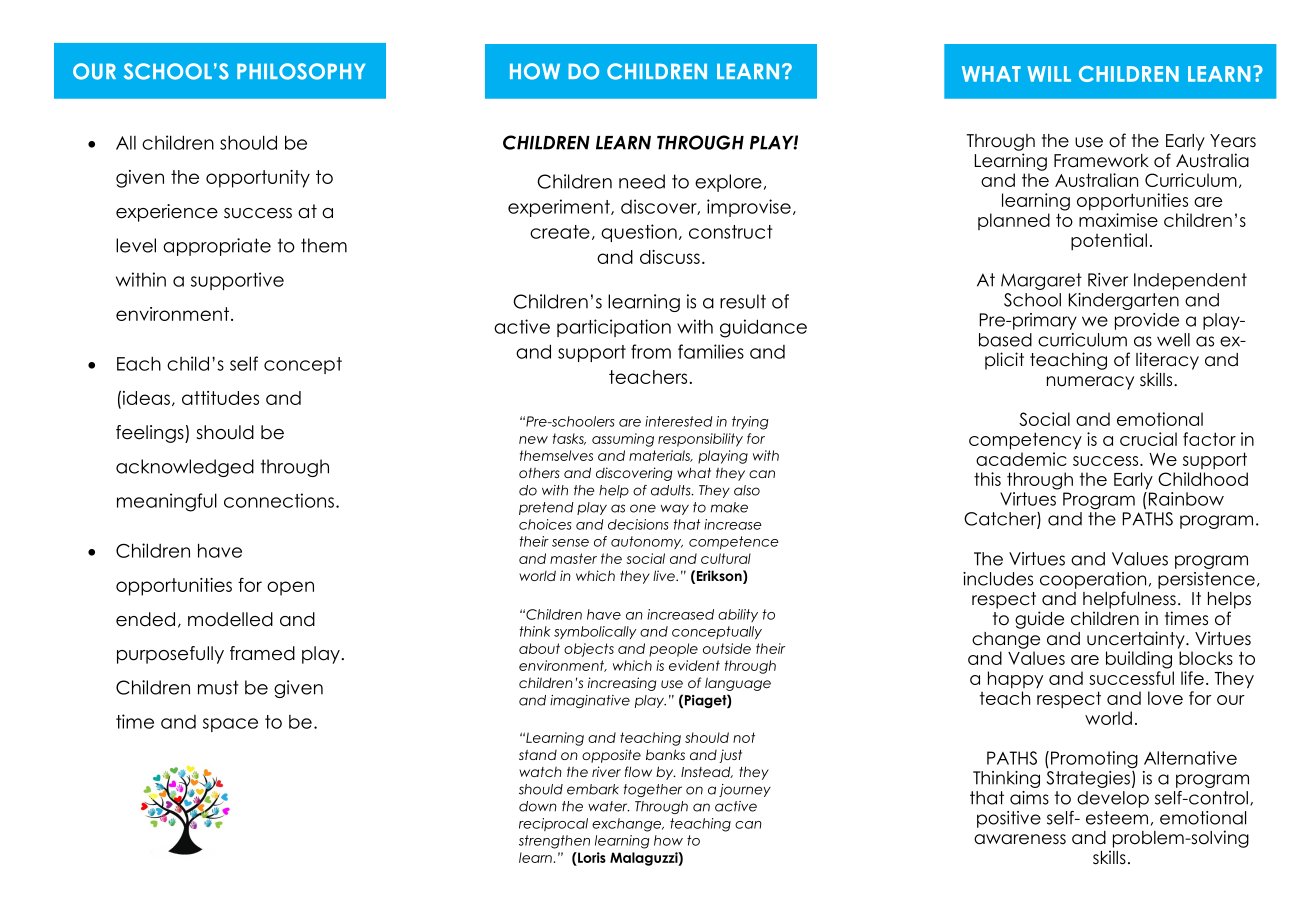 The image size is (1308, 924). Describe the element at coordinates (538, 806) in the image. I see `down` at that location.
